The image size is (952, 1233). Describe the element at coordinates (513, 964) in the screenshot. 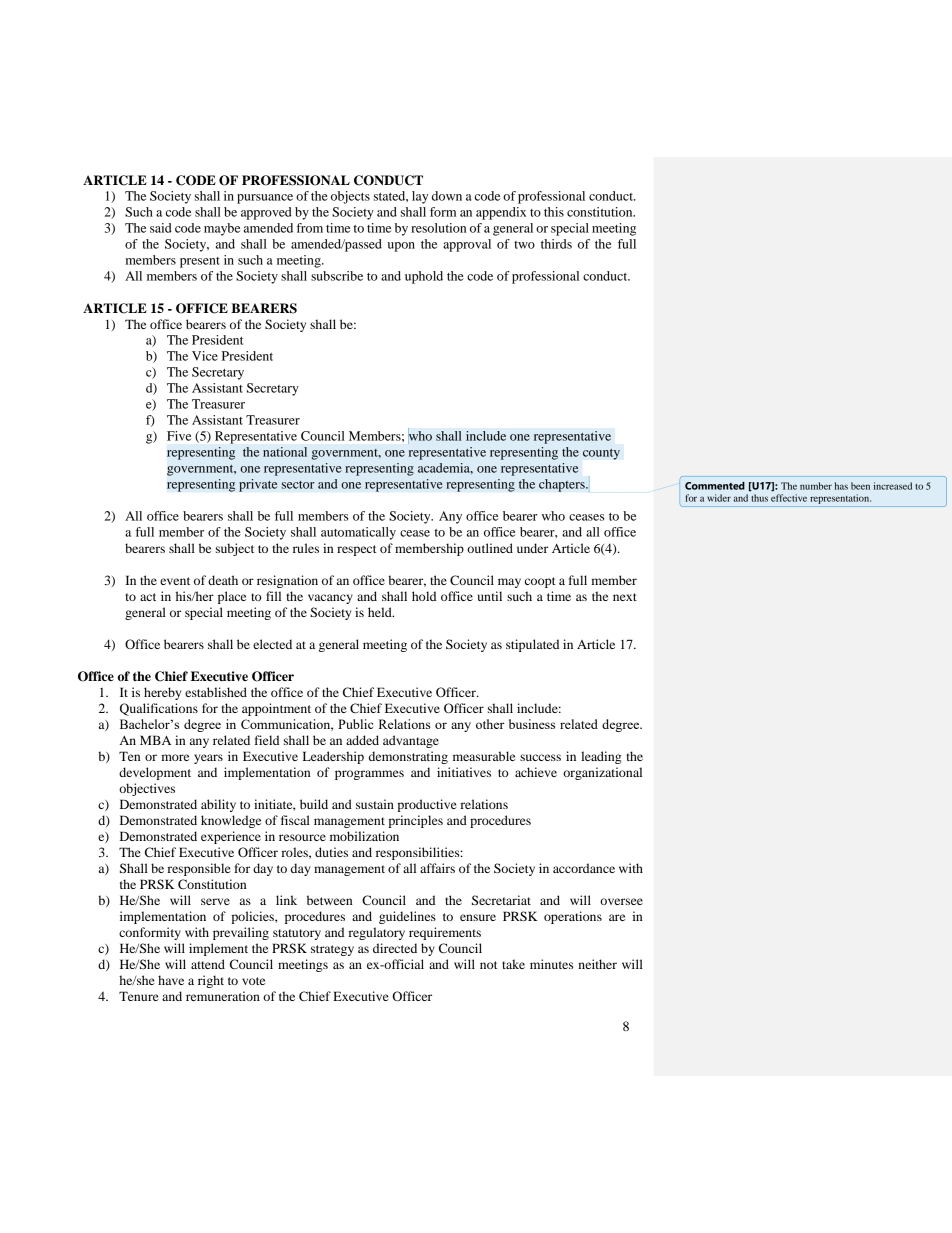

I see `take` at that location.
